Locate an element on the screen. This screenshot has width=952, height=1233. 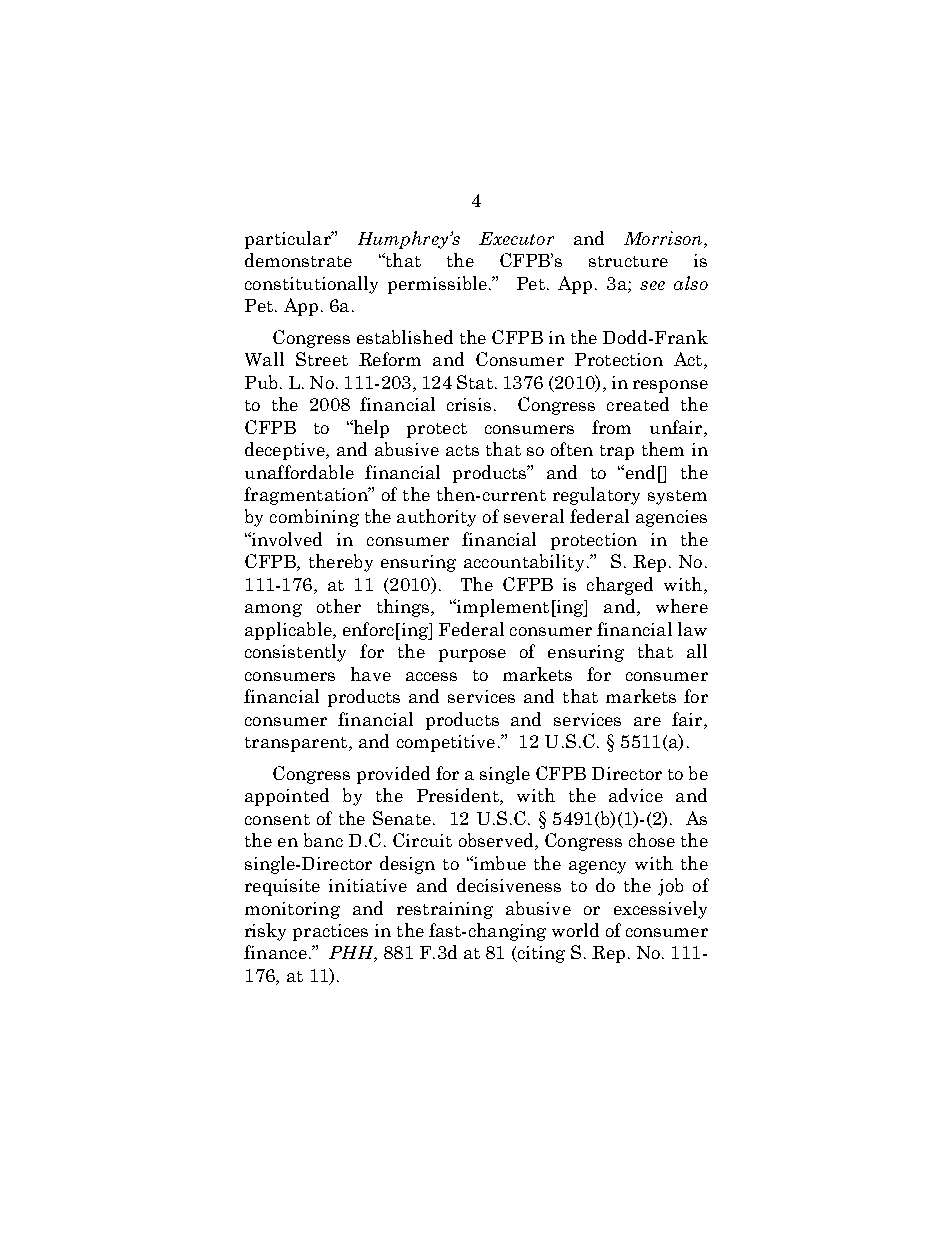
demonstrate is located at coordinates (298, 260).
